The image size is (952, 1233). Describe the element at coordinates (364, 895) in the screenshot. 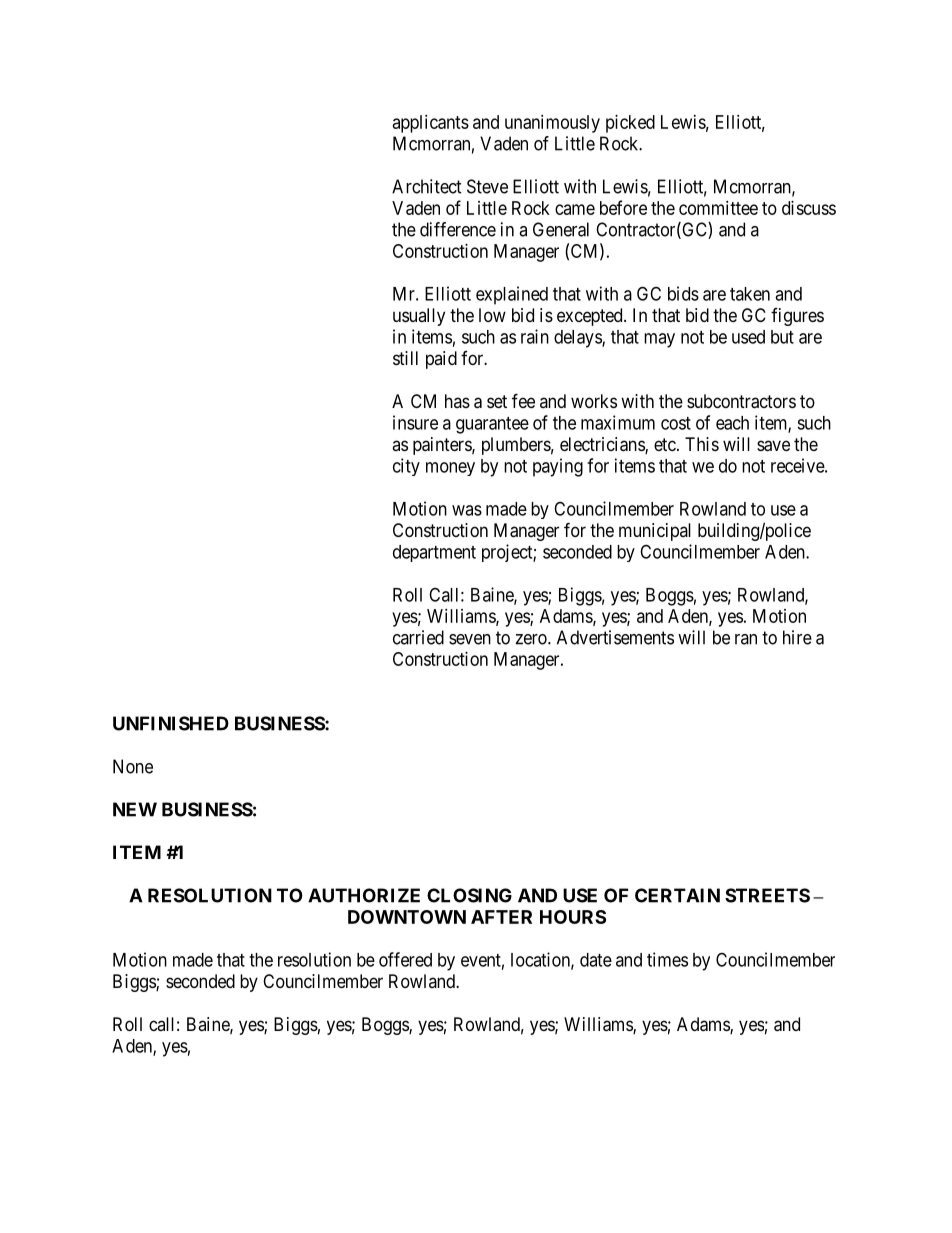

I see `AUTHORIZE` at that location.
